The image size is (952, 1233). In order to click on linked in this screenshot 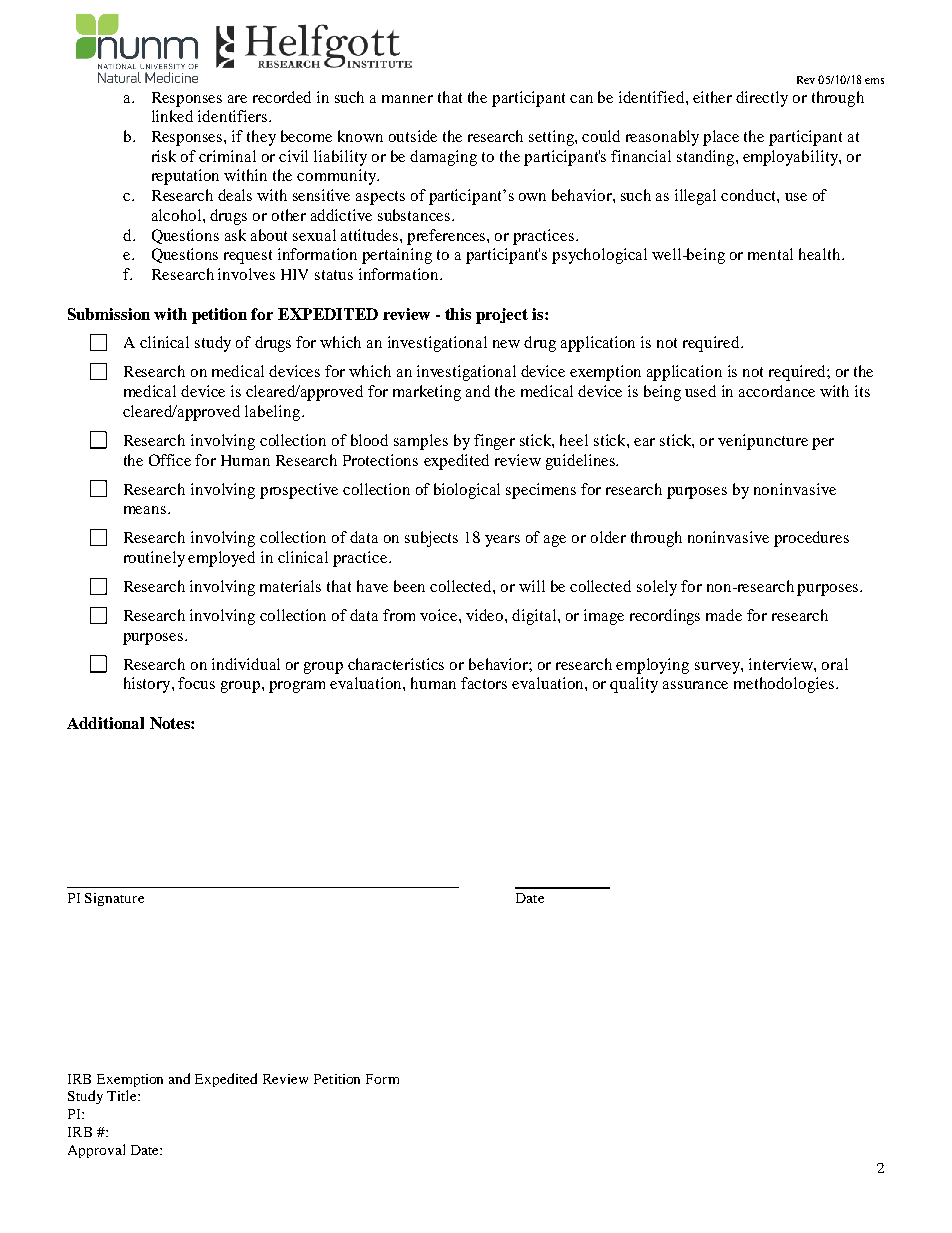, I will do `click(172, 116)`.
